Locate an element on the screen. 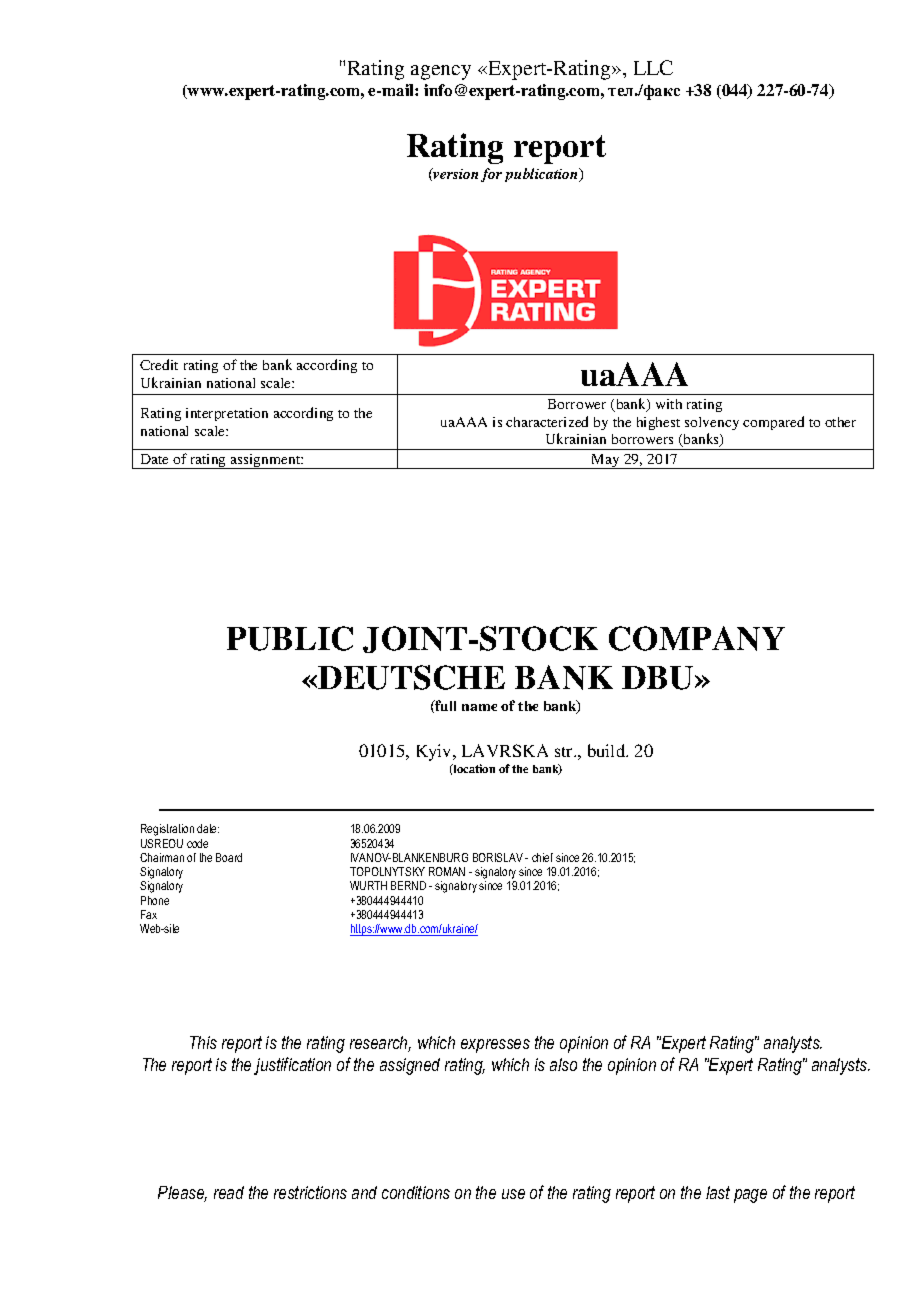 This screenshot has width=924, height=1308. characterized is located at coordinates (547, 421).
